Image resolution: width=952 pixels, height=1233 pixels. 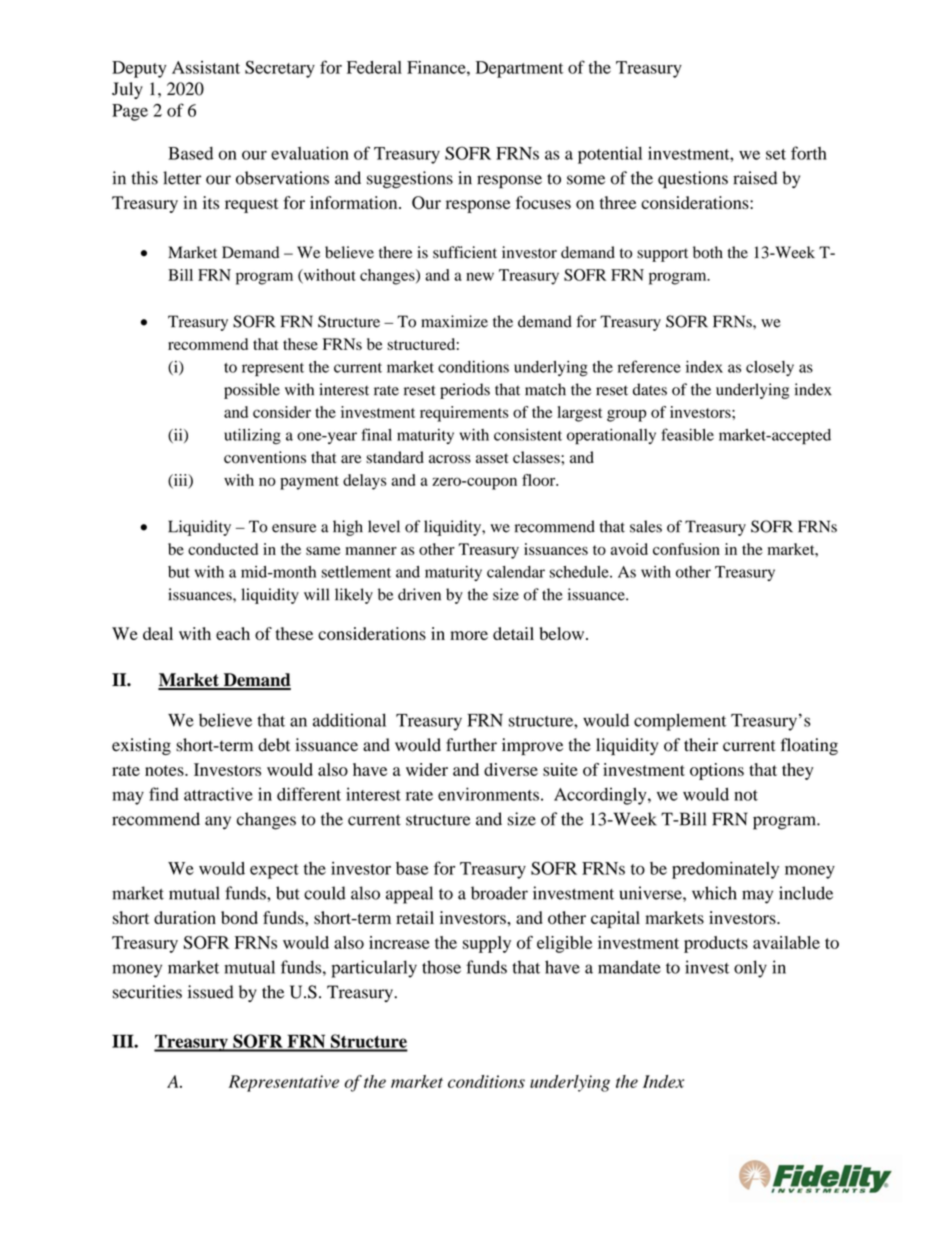 I want to click on possible, so click(x=252, y=391).
